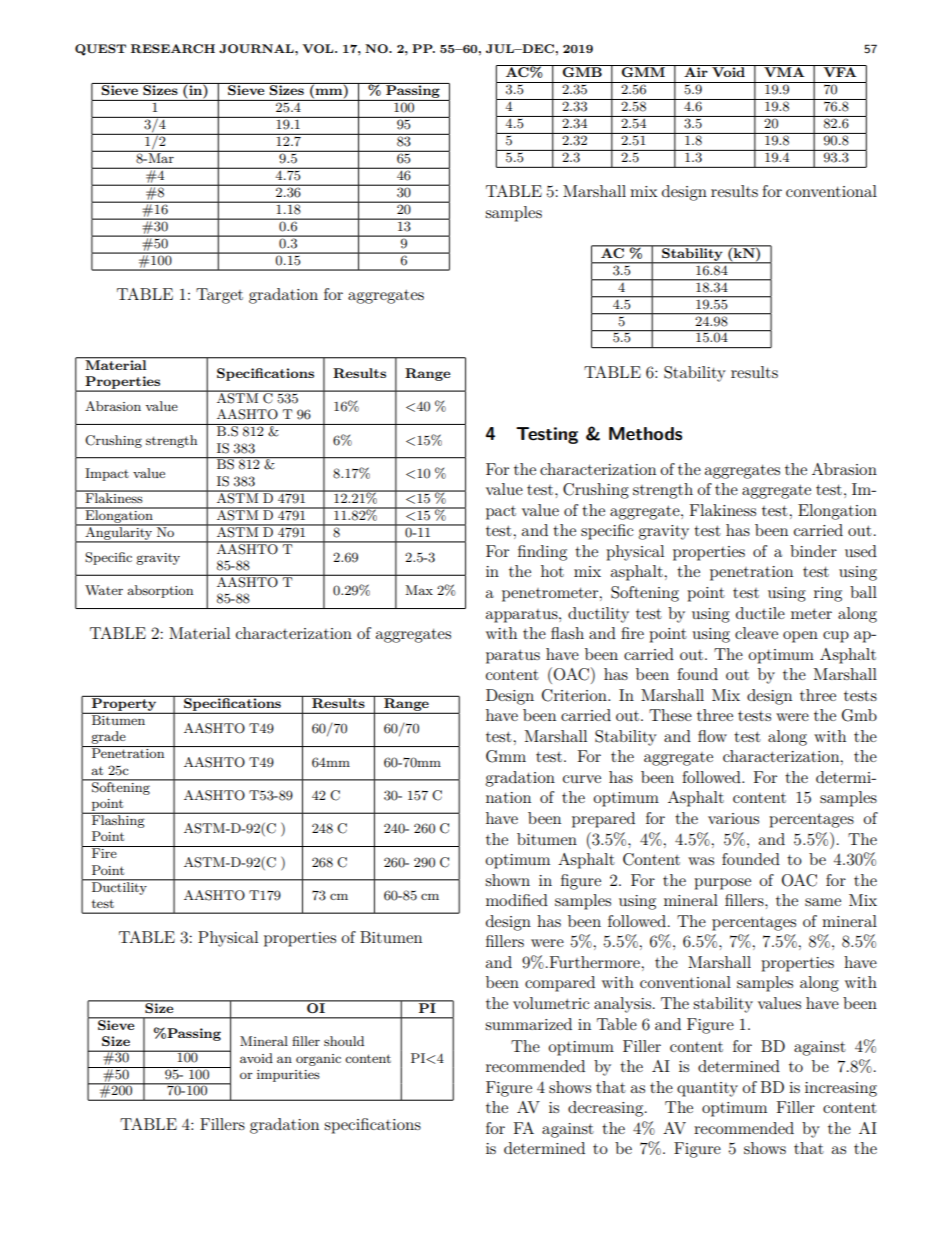 The width and height of the screenshot is (952, 1233). I want to click on Max, so click(419, 590).
